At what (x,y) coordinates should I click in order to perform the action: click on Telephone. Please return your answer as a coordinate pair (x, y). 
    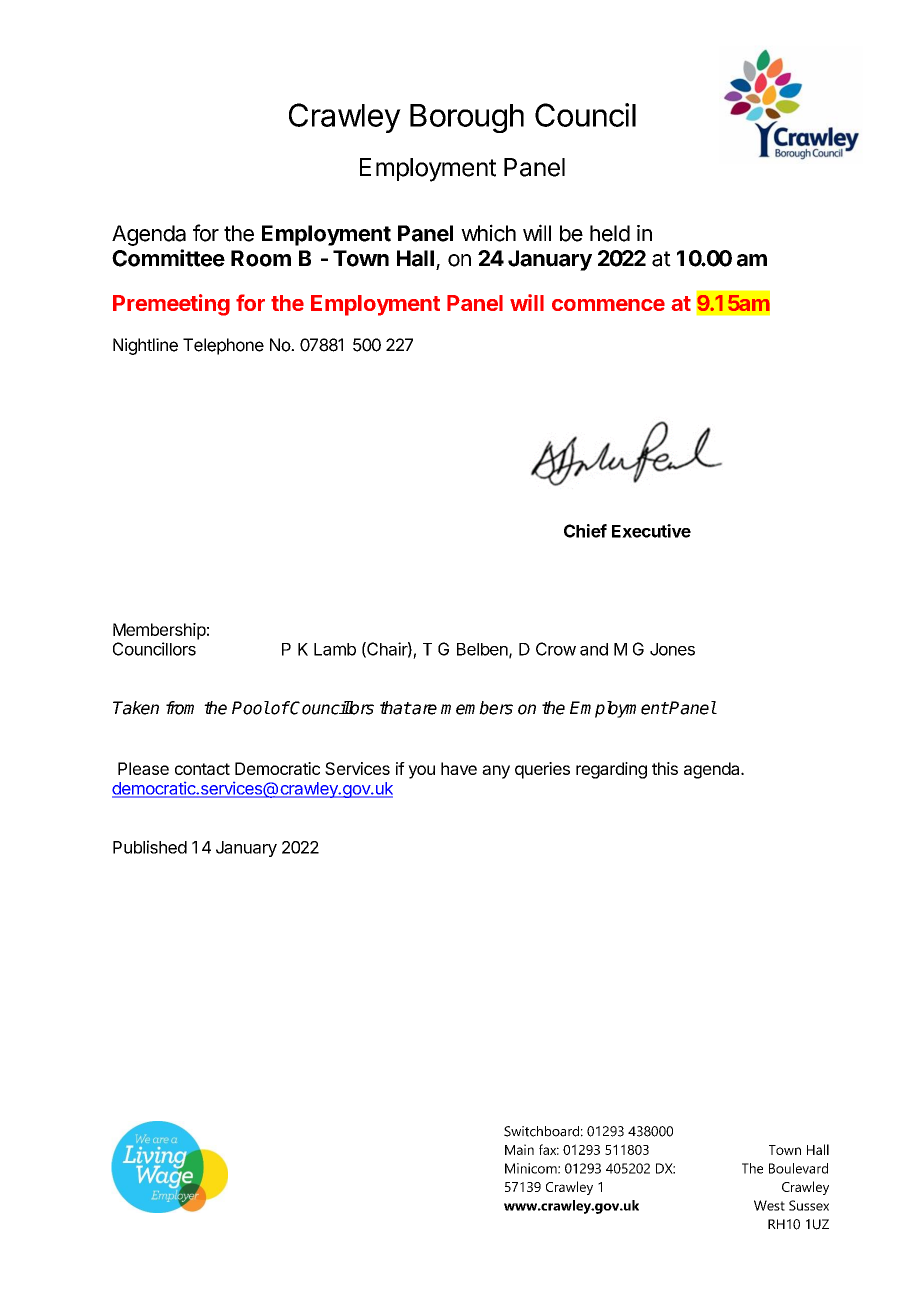
    Looking at the image, I should click on (223, 346).
